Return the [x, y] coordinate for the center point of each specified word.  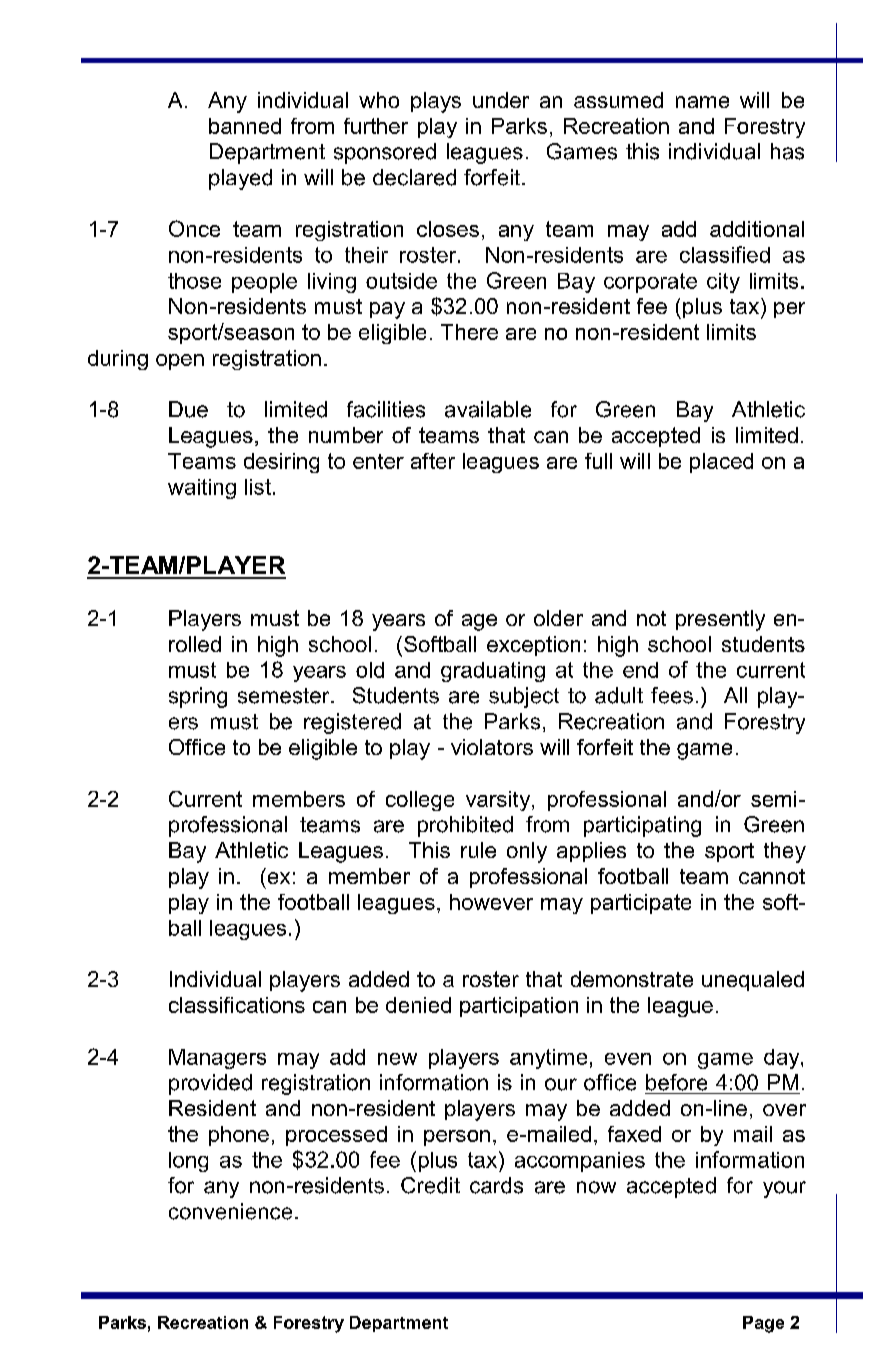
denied [418, 1005]
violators [492, 747]
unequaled [753, 981]
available [488, 409]
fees [672, 695]
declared [414, 177]
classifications [237, 1005]
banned [245, 126]
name [702, 102]
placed [721, 463]
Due [188, 409]
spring [198, 697]
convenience [230, 1211]
